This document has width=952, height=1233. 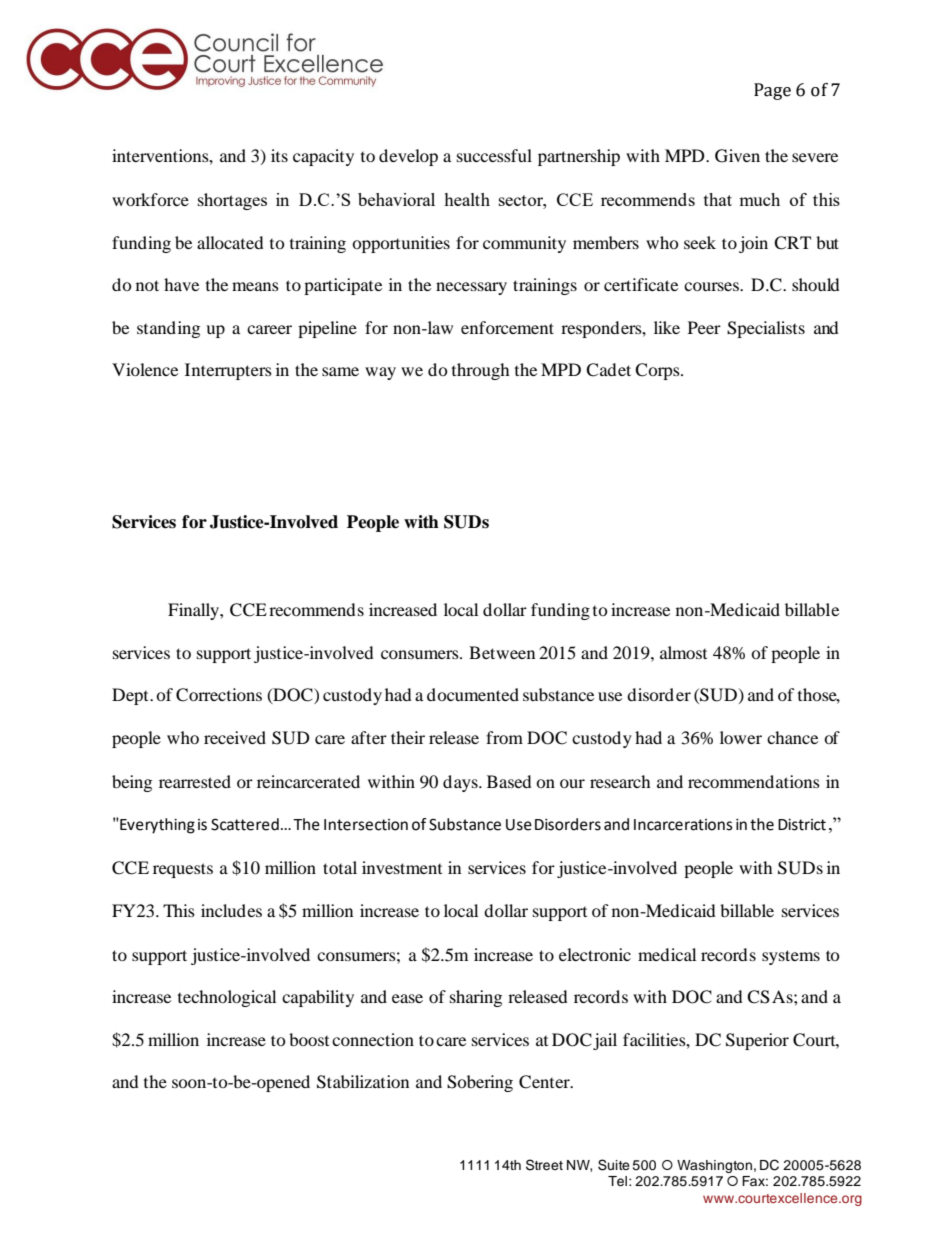 I want to click on requests, so click(x=183, y=870).
